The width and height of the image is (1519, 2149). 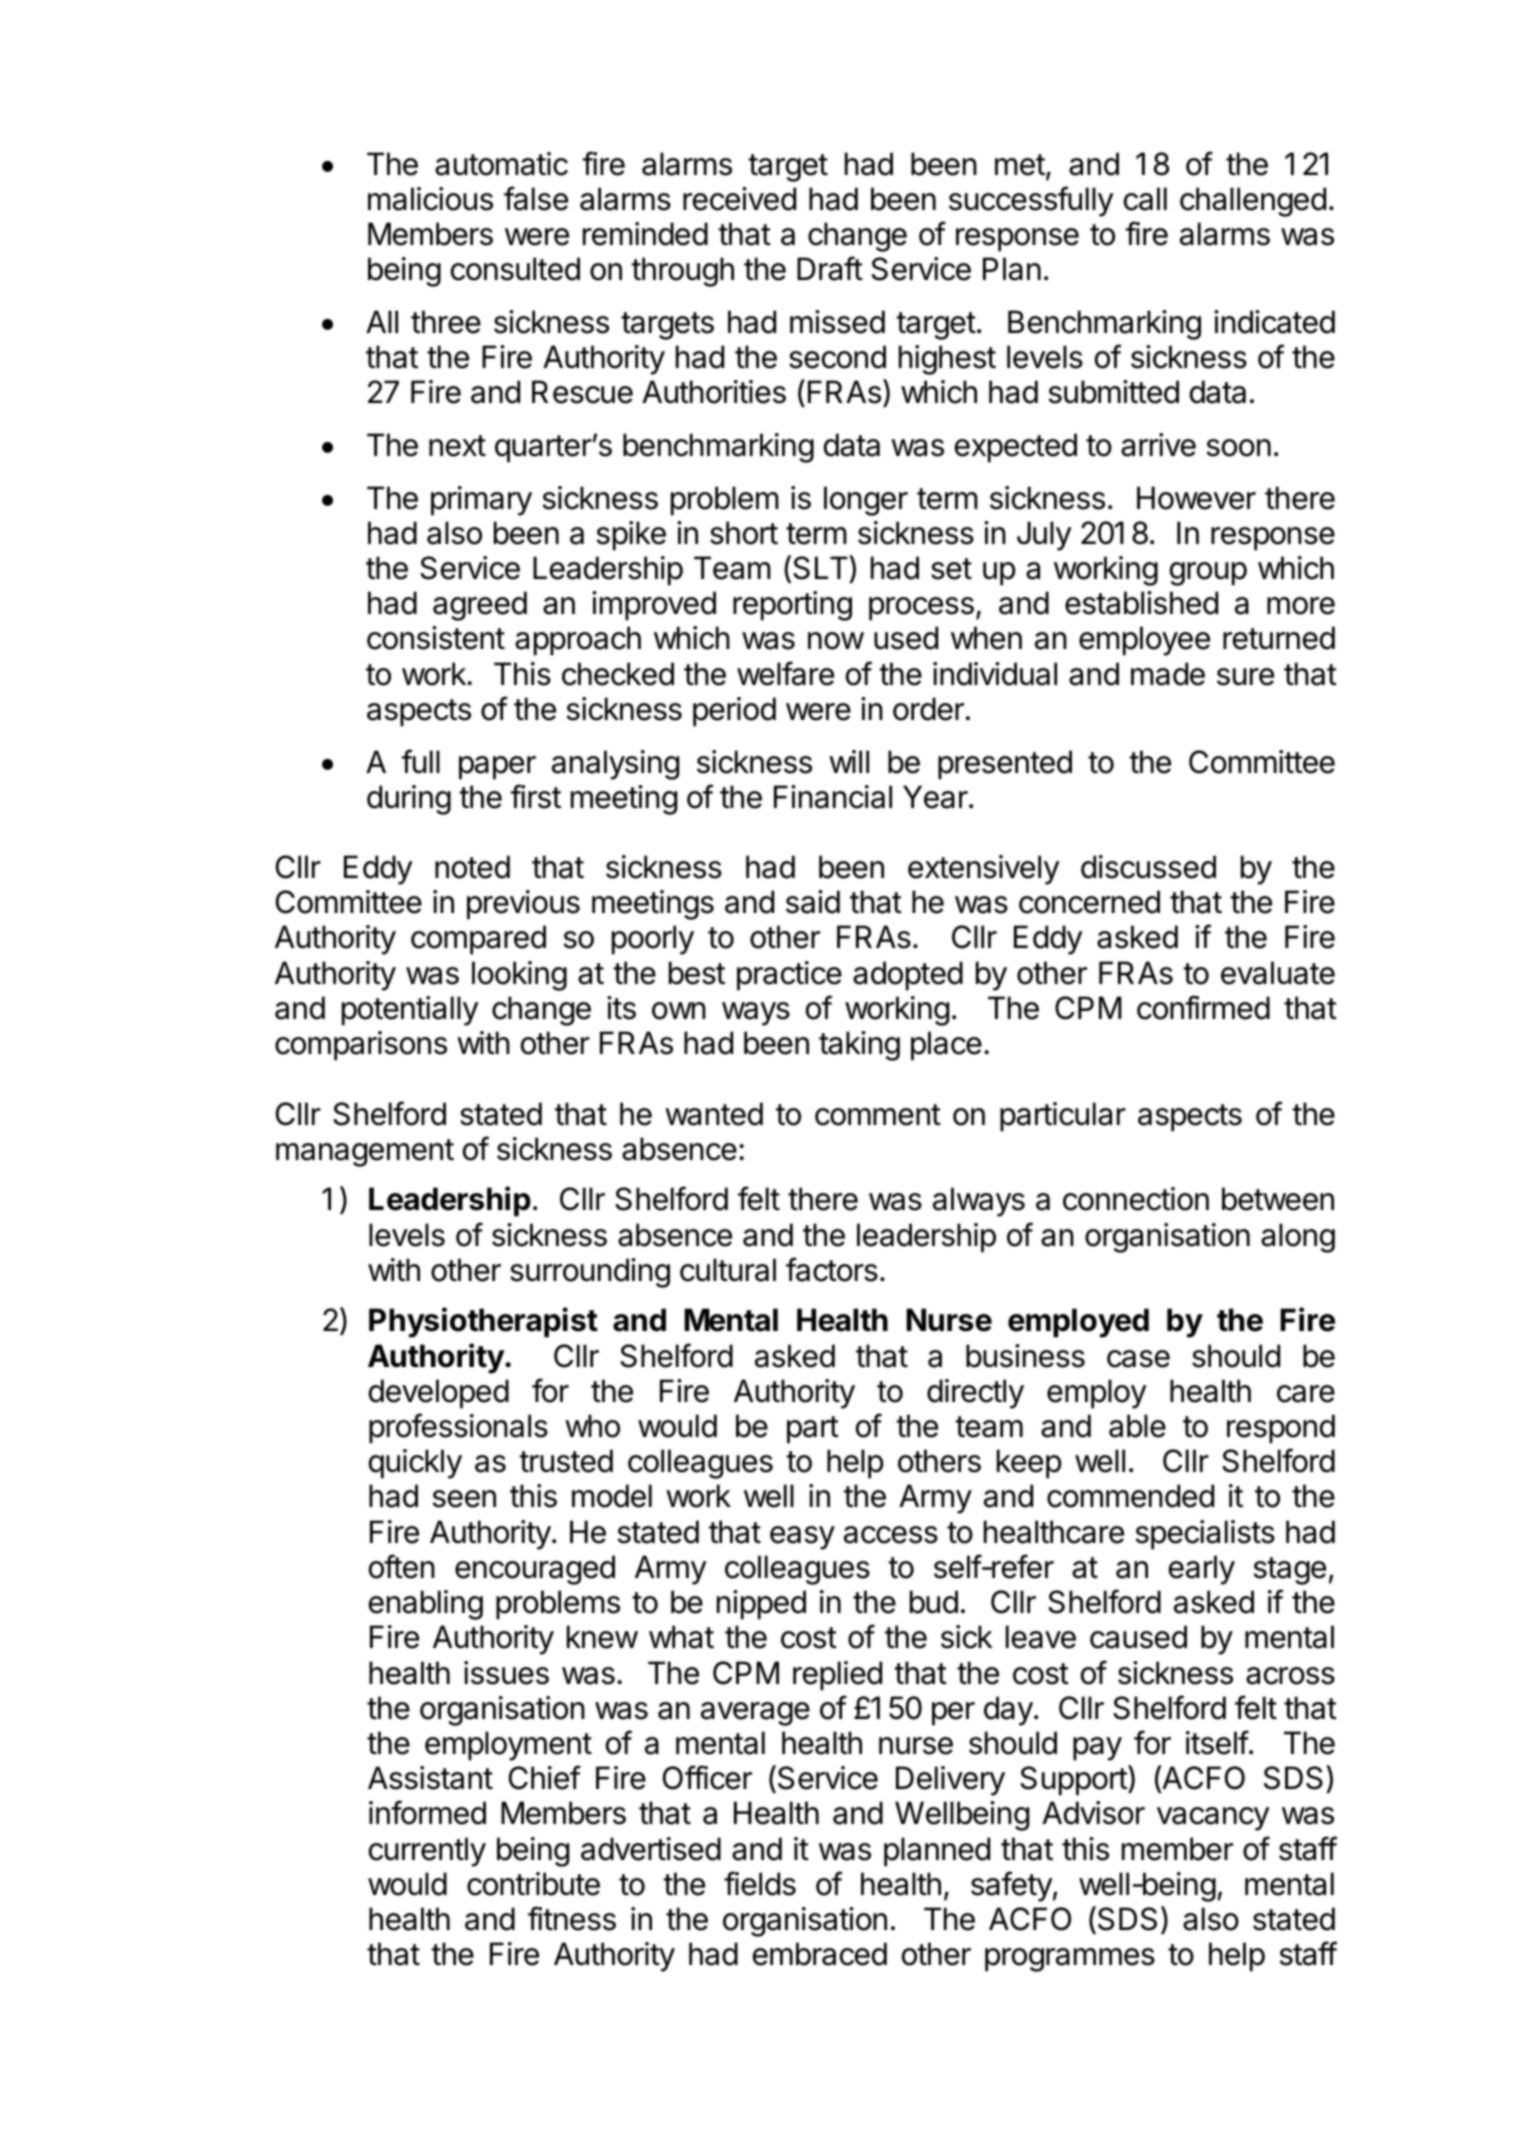 What do you see at coordinates (590, 1273) in the image?
I see `surrounding` at bounding box center [590, 1273].
